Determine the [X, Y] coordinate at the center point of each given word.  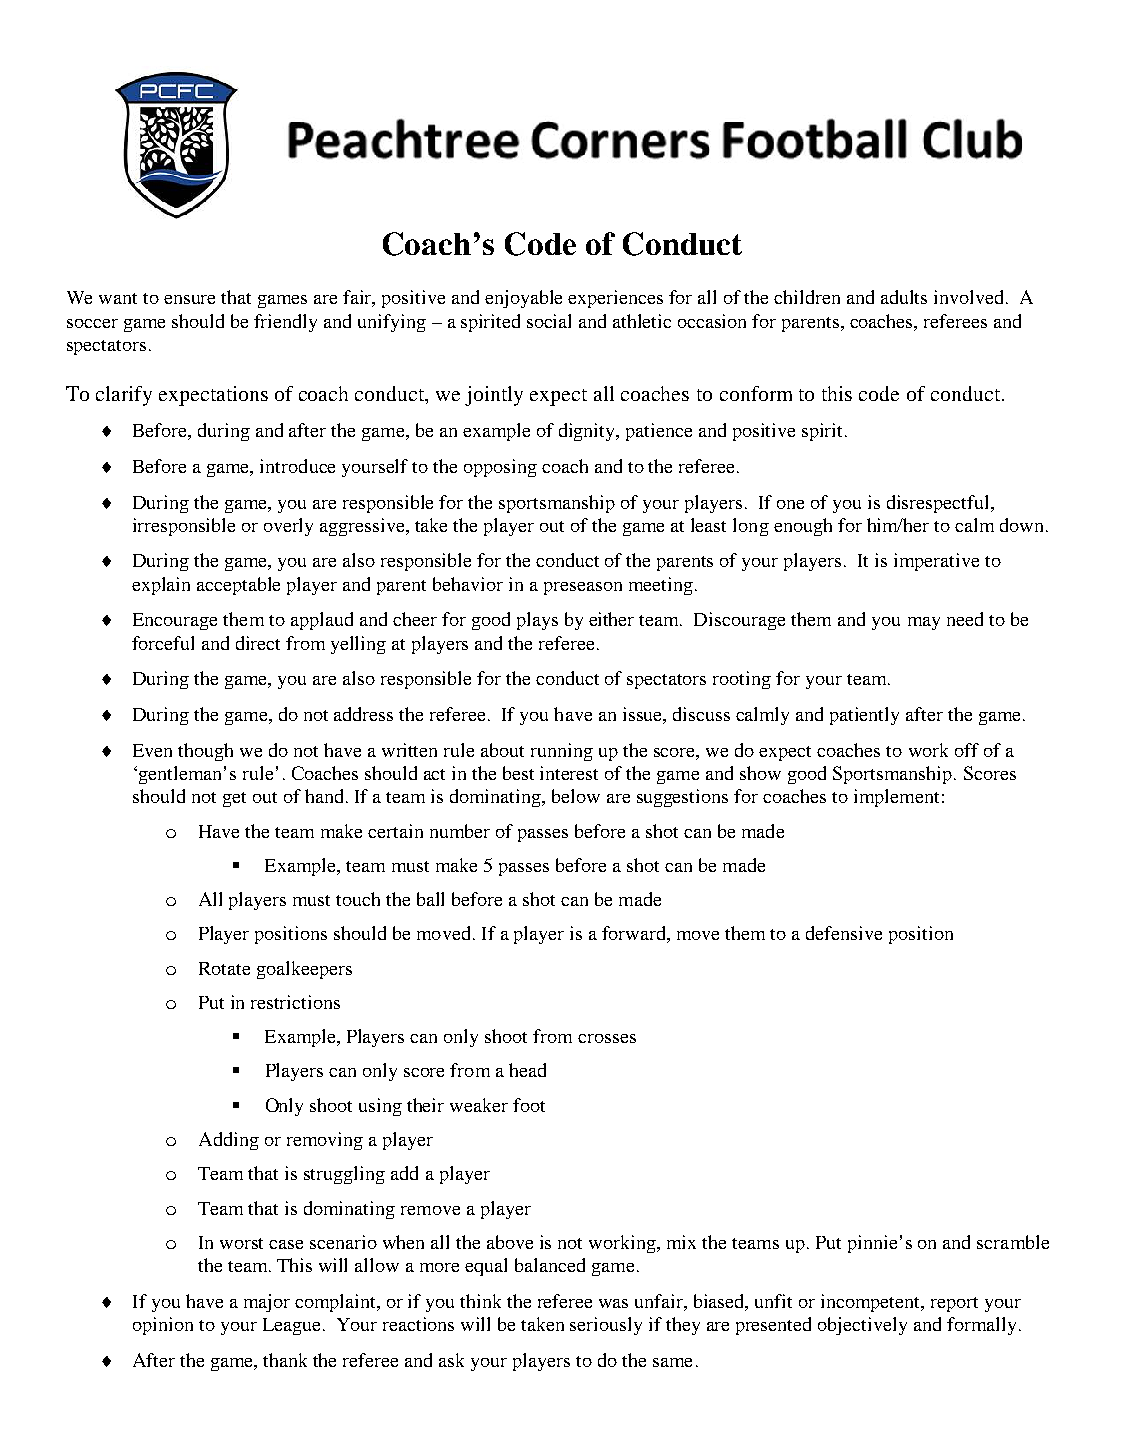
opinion [163, 1326]
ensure [189, 299]
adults [904, 297]
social [549, 321]
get [234, 799]
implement [896, 798]
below [576, 796]
